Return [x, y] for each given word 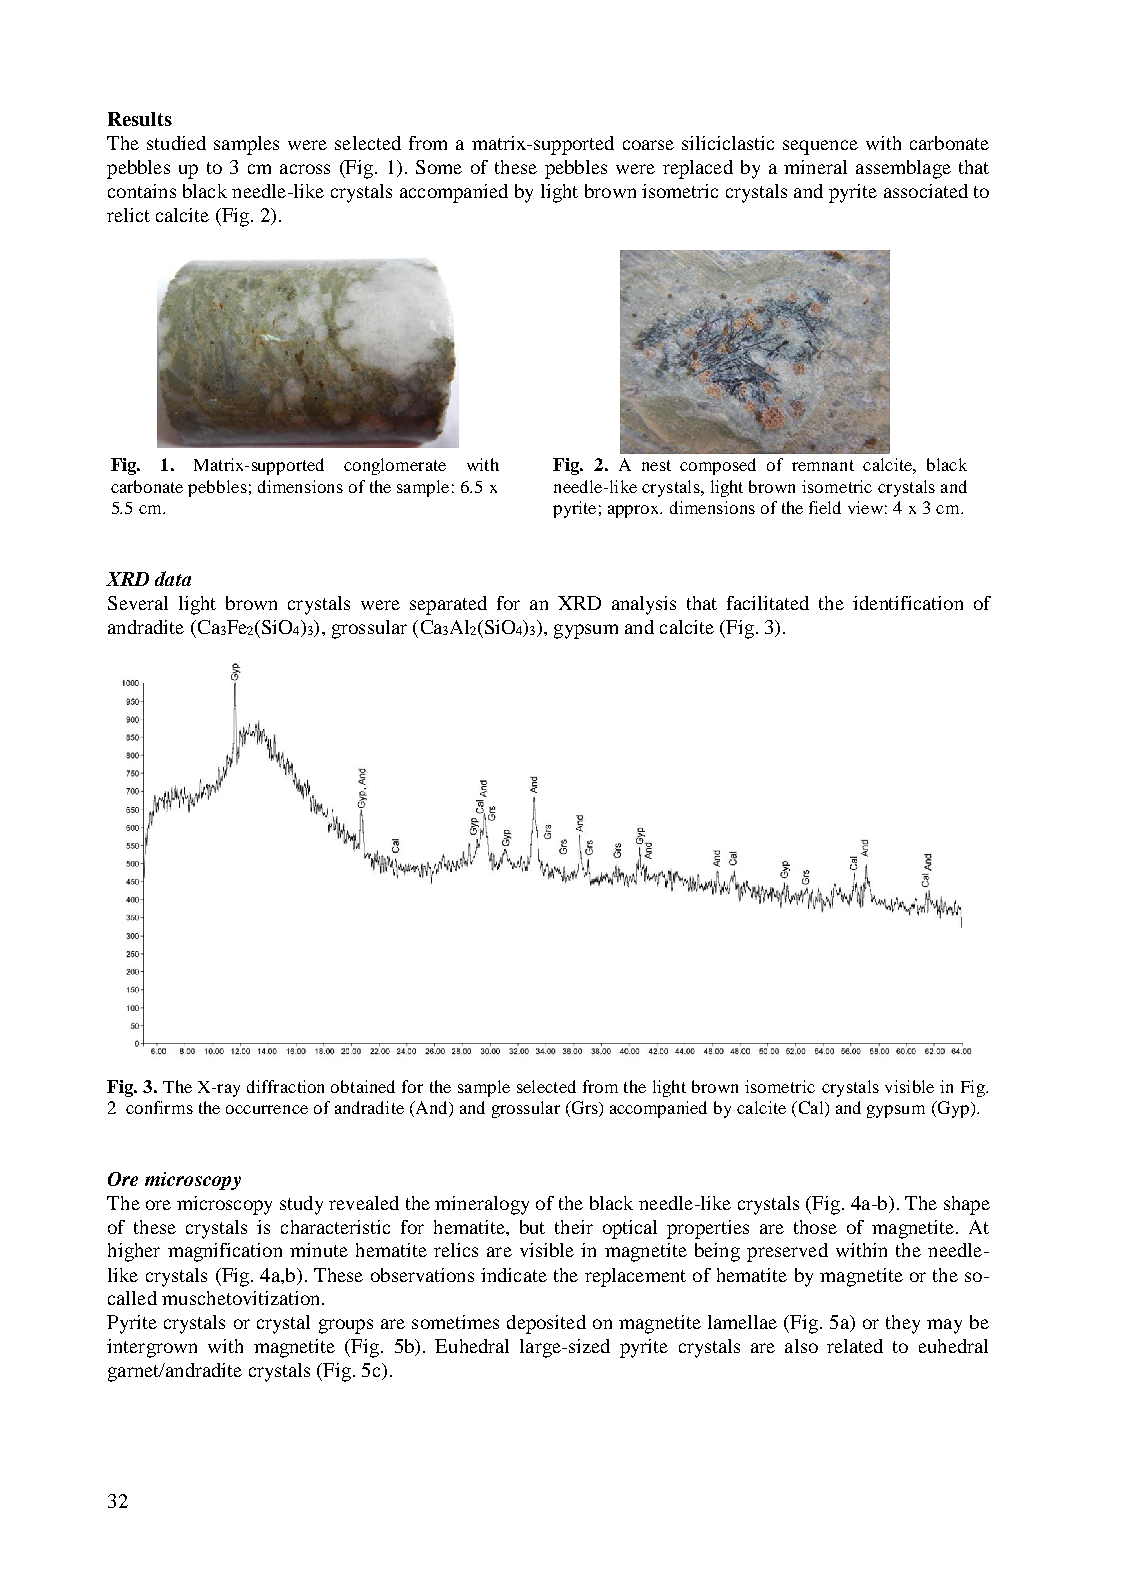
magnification [225, 1252]
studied [176, 143]
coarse [648, 145]
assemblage [903, 169]
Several [138, 603]
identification [908, 603]
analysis [644, 605]
